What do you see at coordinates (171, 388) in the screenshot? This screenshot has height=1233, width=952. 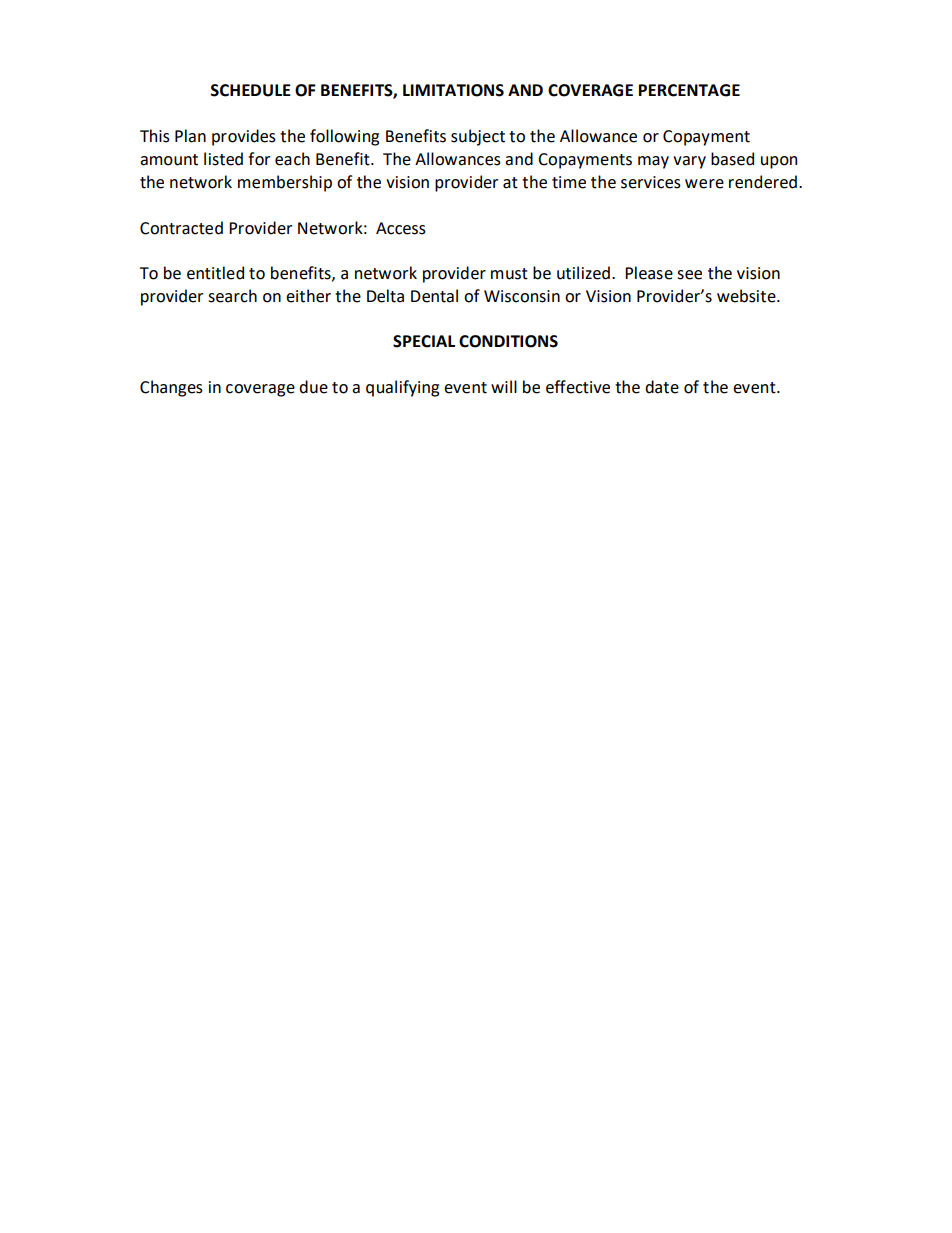 I see `Changes` at bounding box center [171, 388].
